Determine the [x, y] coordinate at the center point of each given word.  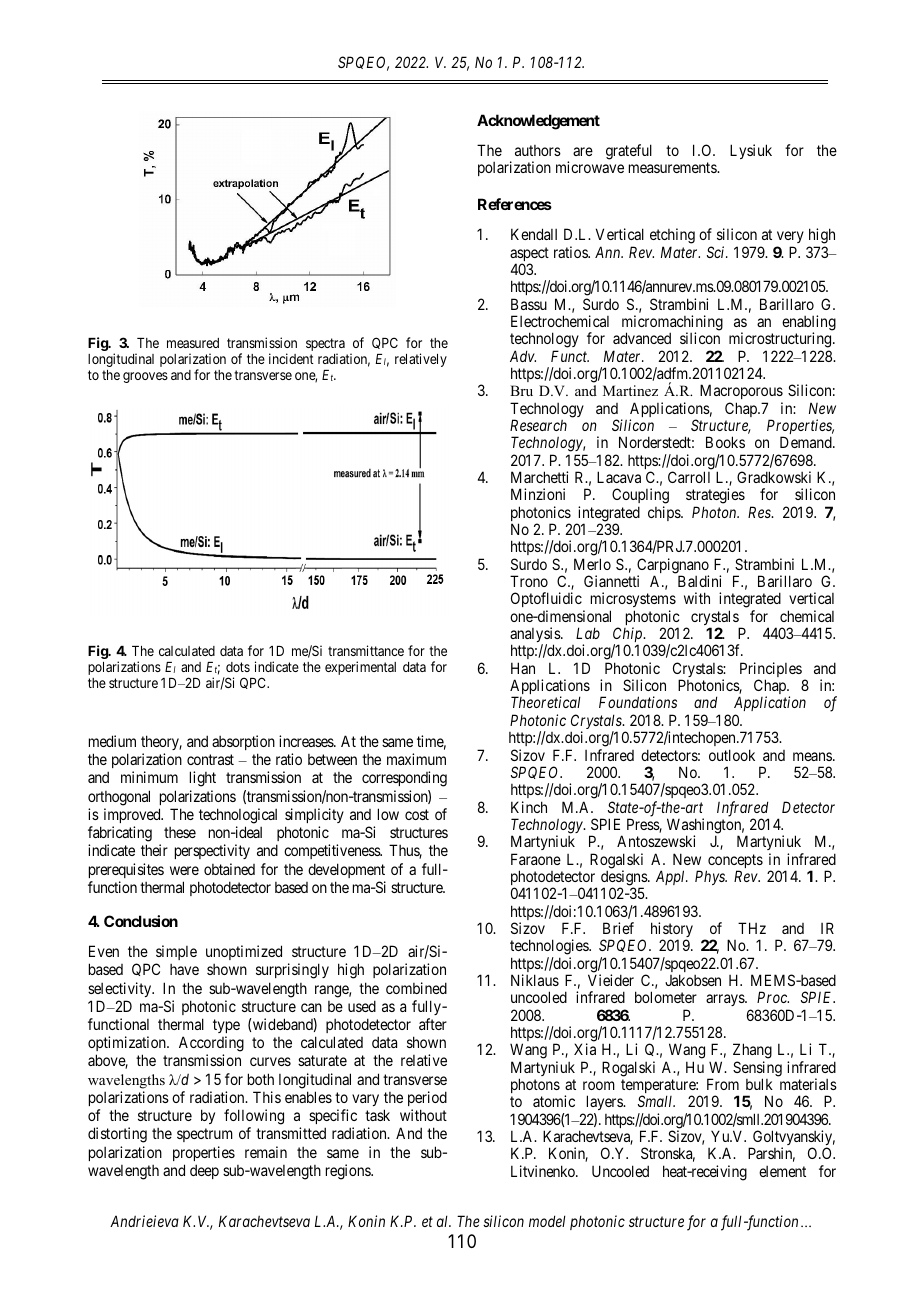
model [547, 1221]
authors [538, 150]
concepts [734, 862]
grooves [145, 377]
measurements [673, 168]
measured [193, 343]
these [180, 832]
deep [204, 1171]
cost [417, 814]
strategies [715, 497]
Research [538, 425]
